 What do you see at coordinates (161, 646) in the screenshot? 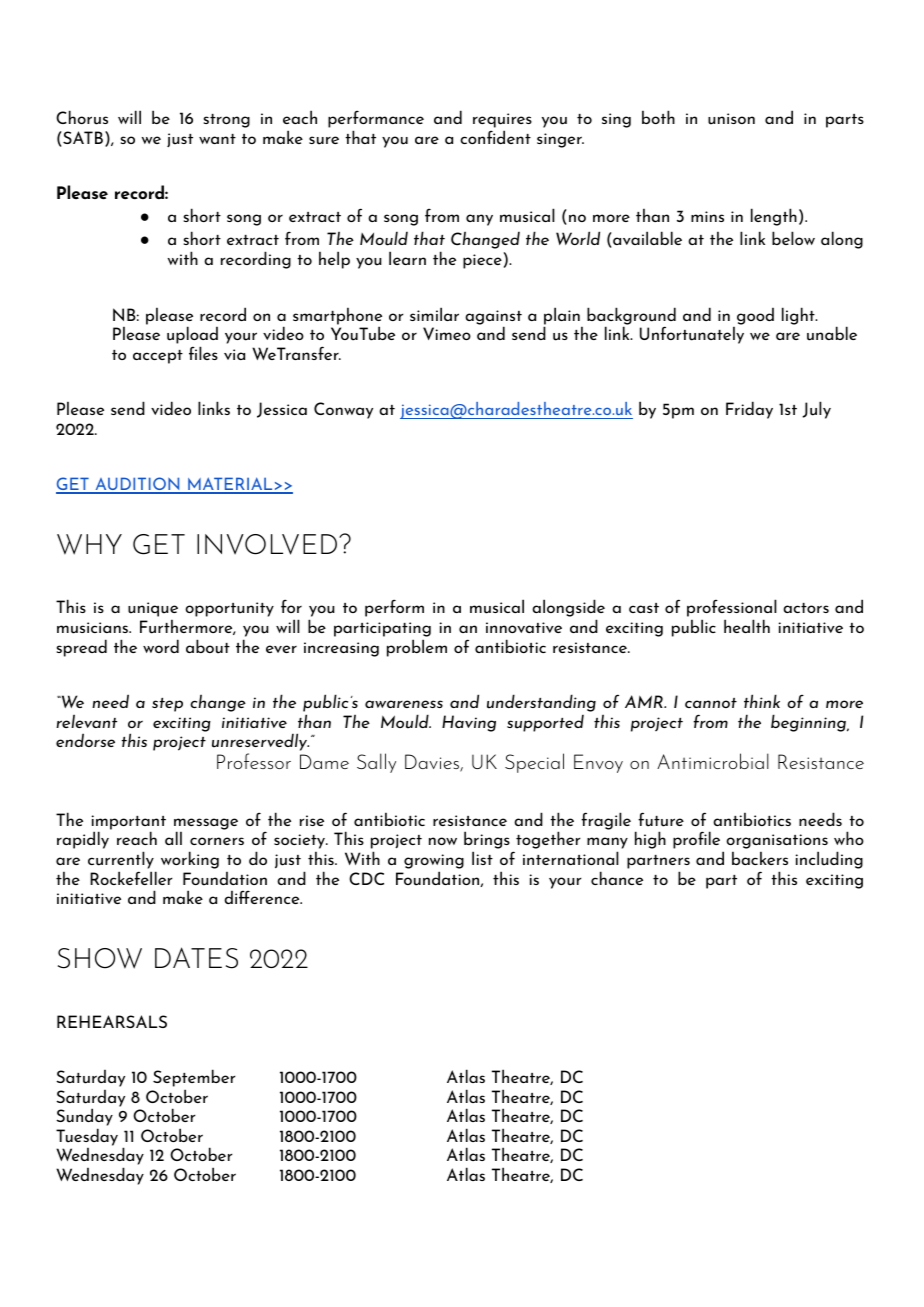
I see `word` at bounding box center [161, 646].
